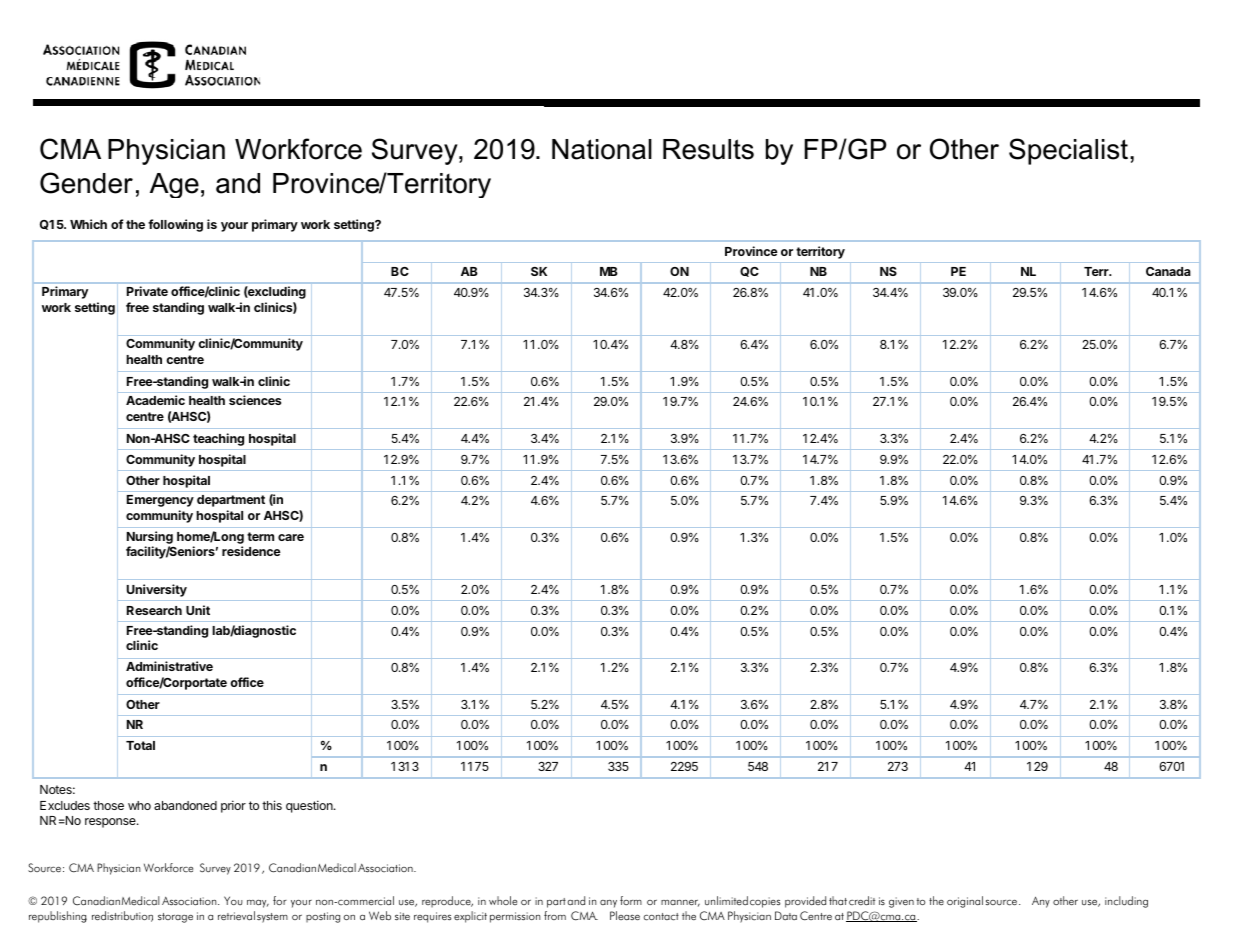 The image size is (1233, 952). Describe the element at coordinates (86, 183) in the screenshot. I see `Gender` at that location.
